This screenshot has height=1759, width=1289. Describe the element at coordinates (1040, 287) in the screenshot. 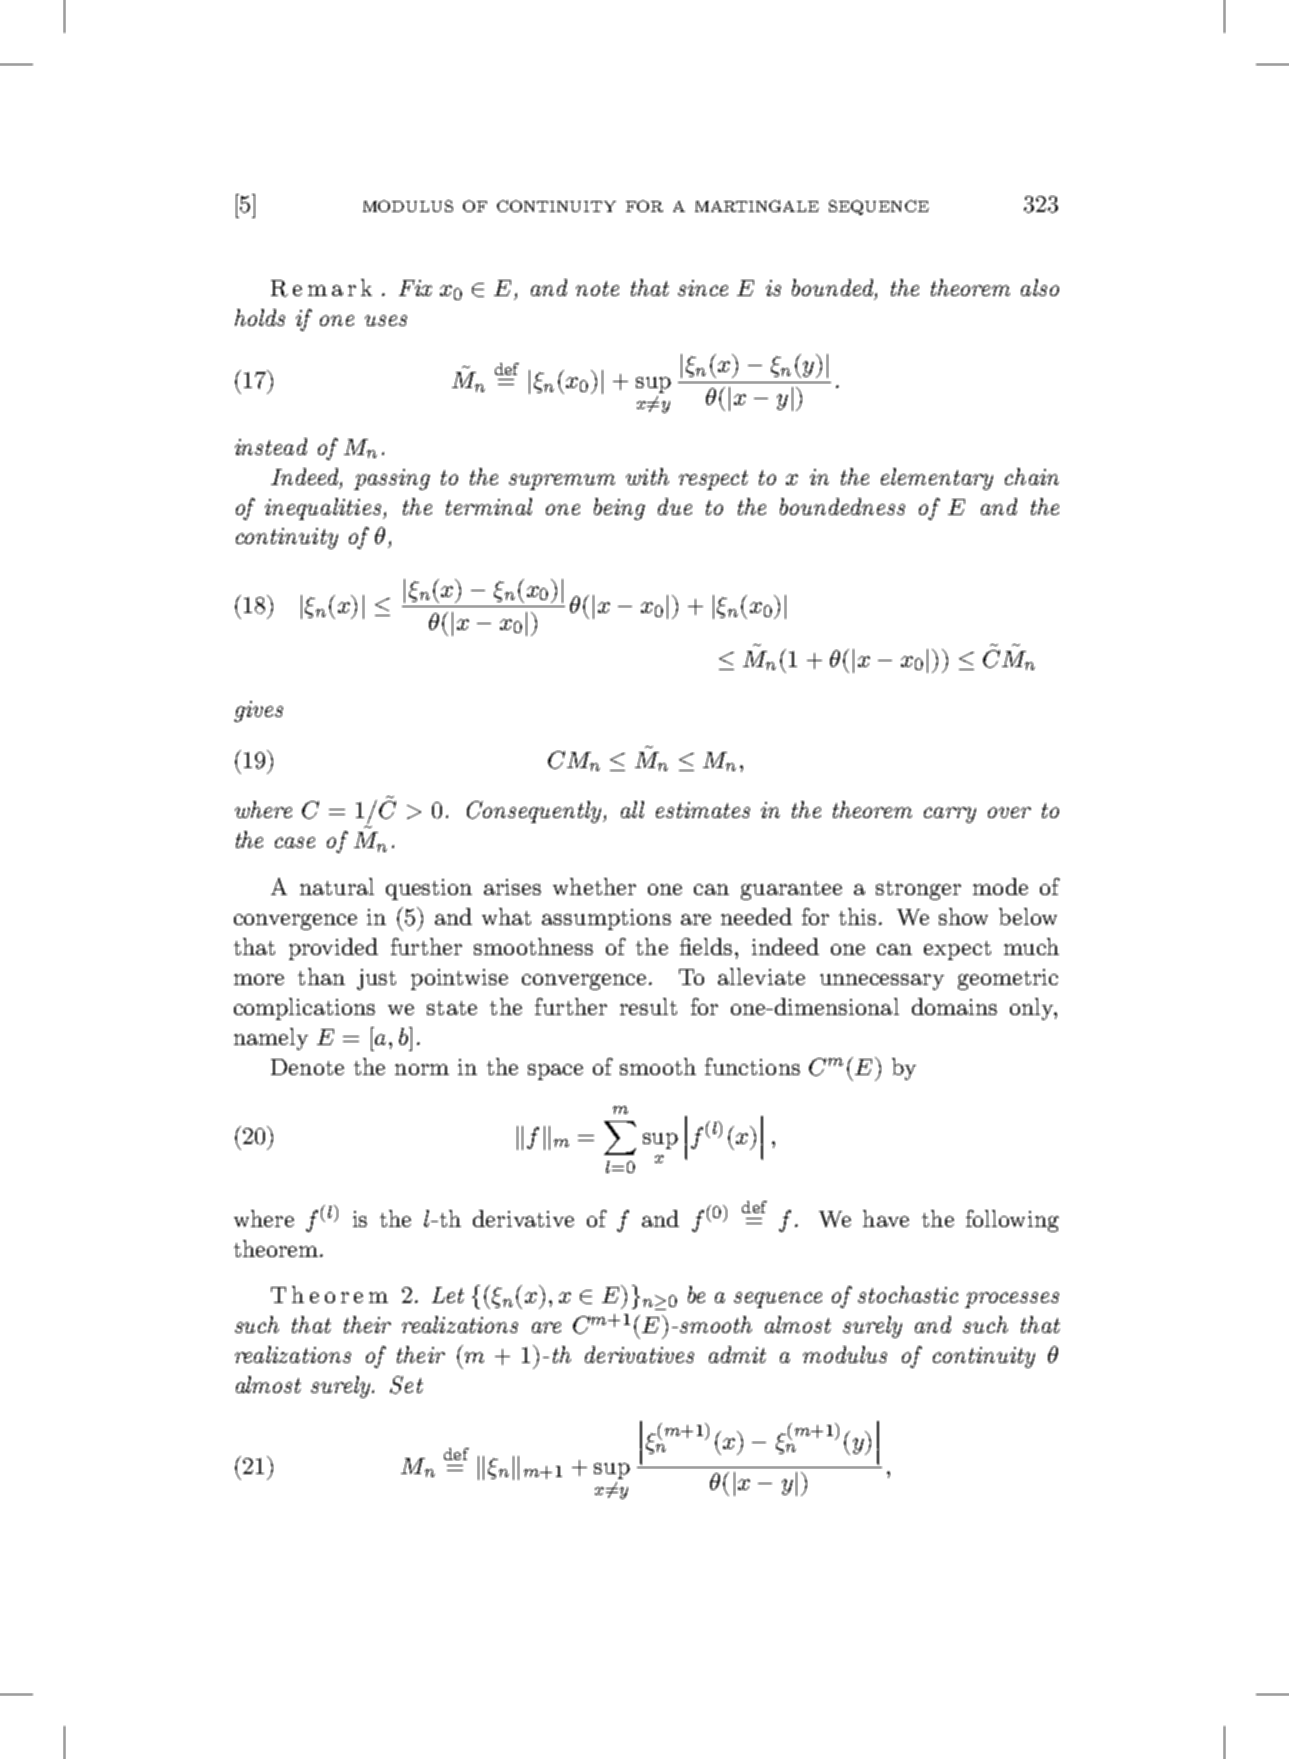

I see `also` at that location.
